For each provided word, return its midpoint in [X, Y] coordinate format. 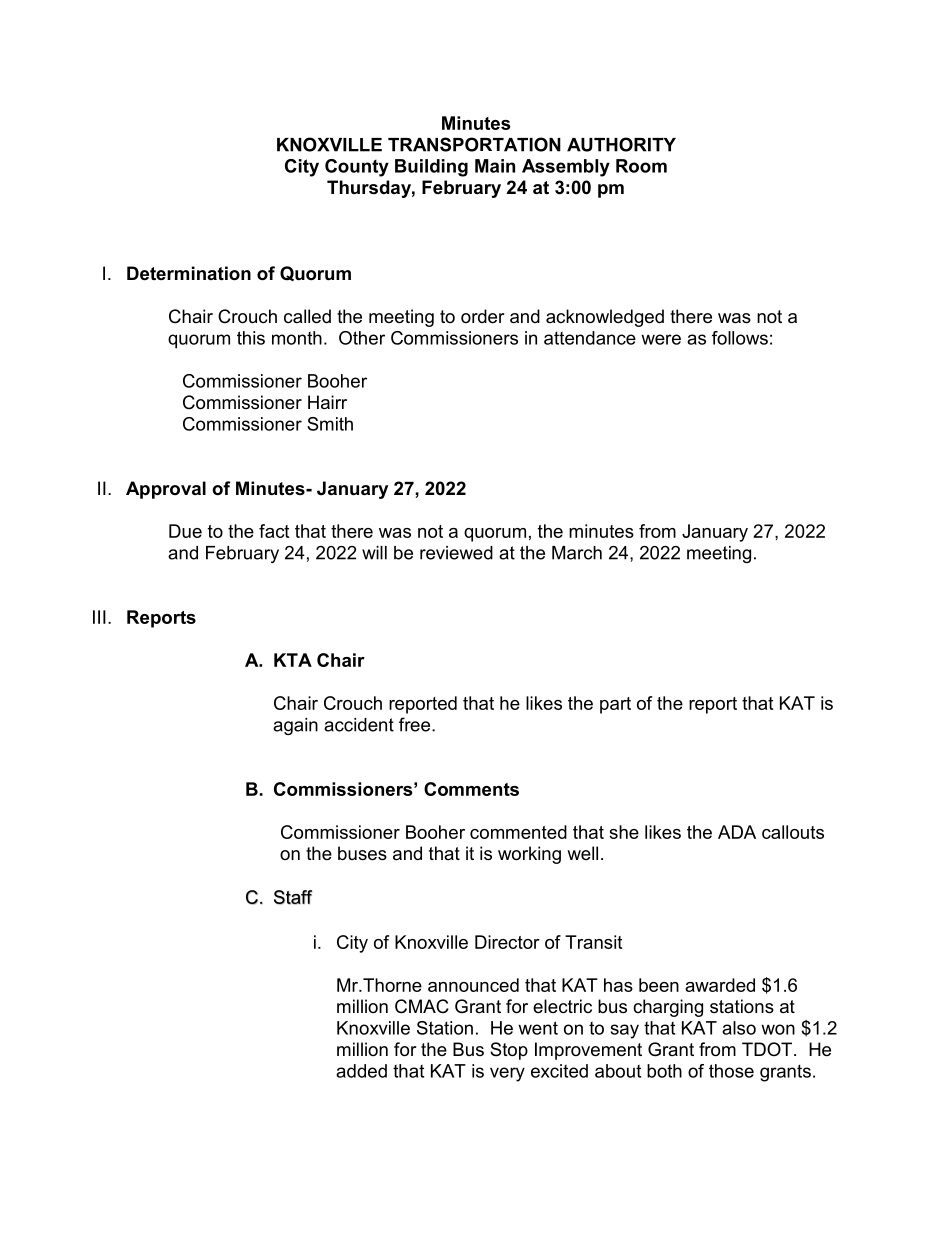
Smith [330, 424]
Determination [189, 273]
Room [641, 166]
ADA [737, 832]
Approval [166, 490]
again [295, 726]
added [361, 1071]
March [577, 553]
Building [431, 168]
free [416, 724]
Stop [509, 1051]
